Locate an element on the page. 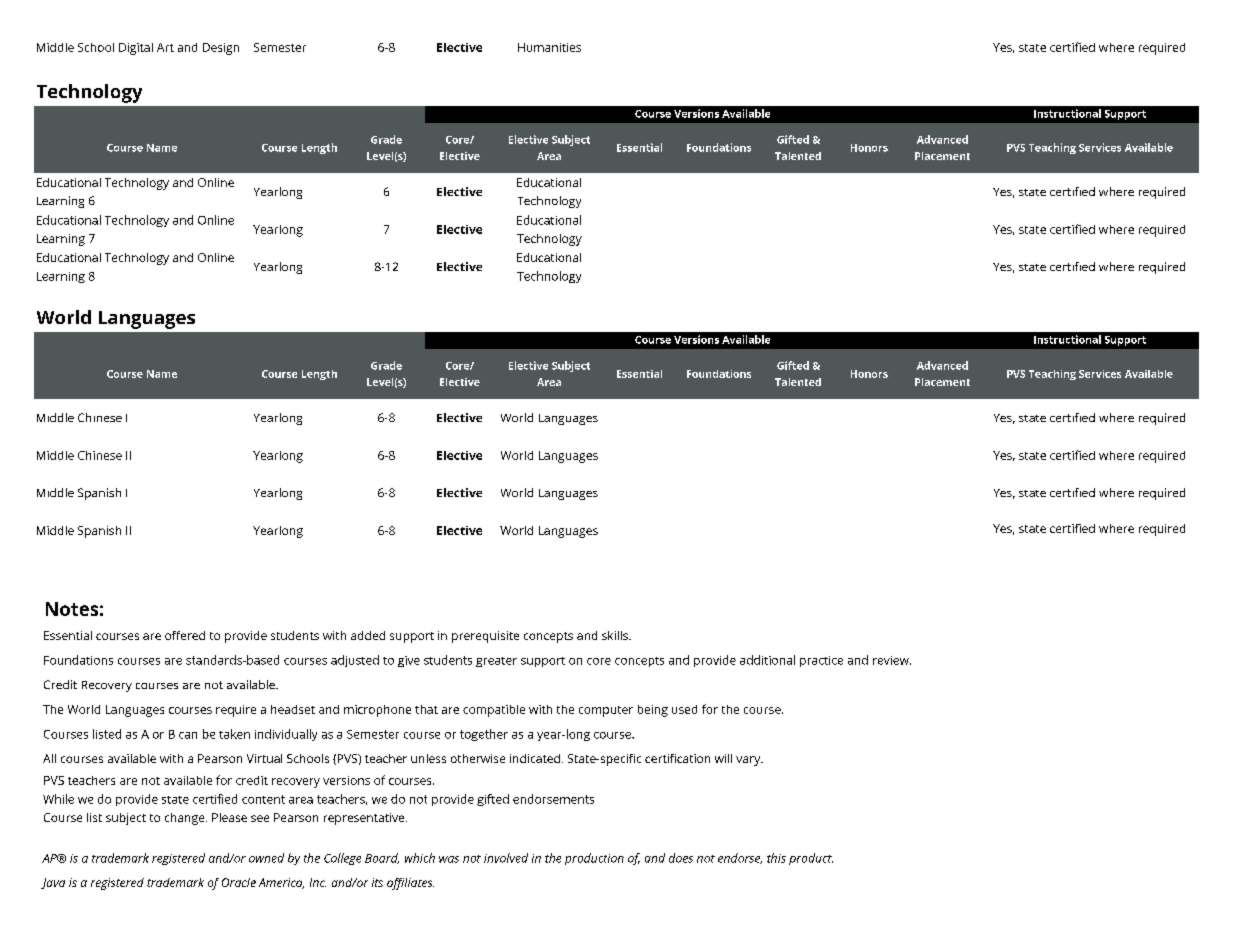  Humanities is located at coordinates (549, 47).
